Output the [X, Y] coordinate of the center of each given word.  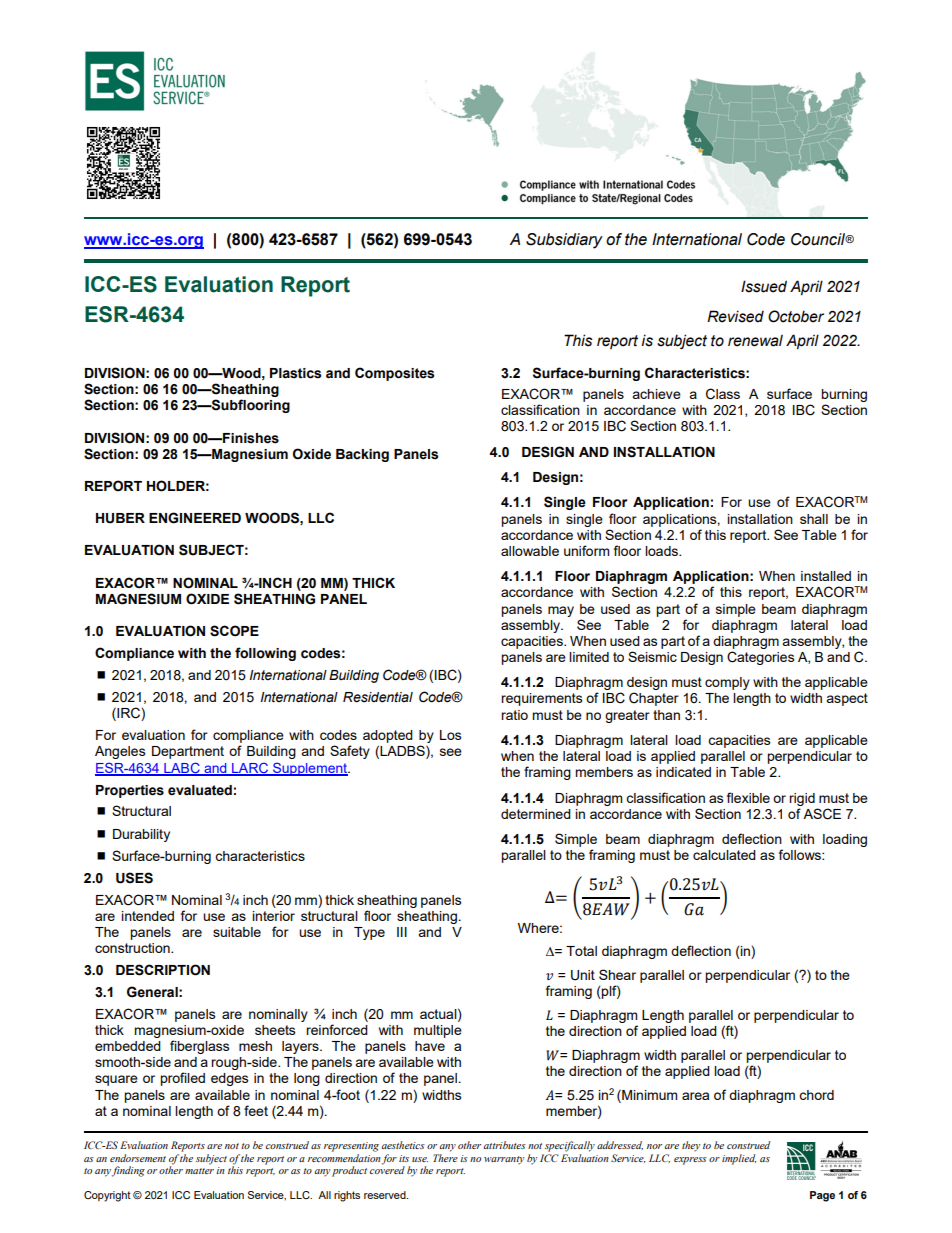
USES [134, 878]
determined [536, 814]
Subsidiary [564, 241]
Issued [764, 286]
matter [199, 1171]
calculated [724, 855]
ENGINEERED [195, 518]
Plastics [295, 373]
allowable [530, 551]
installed [826, 576]
